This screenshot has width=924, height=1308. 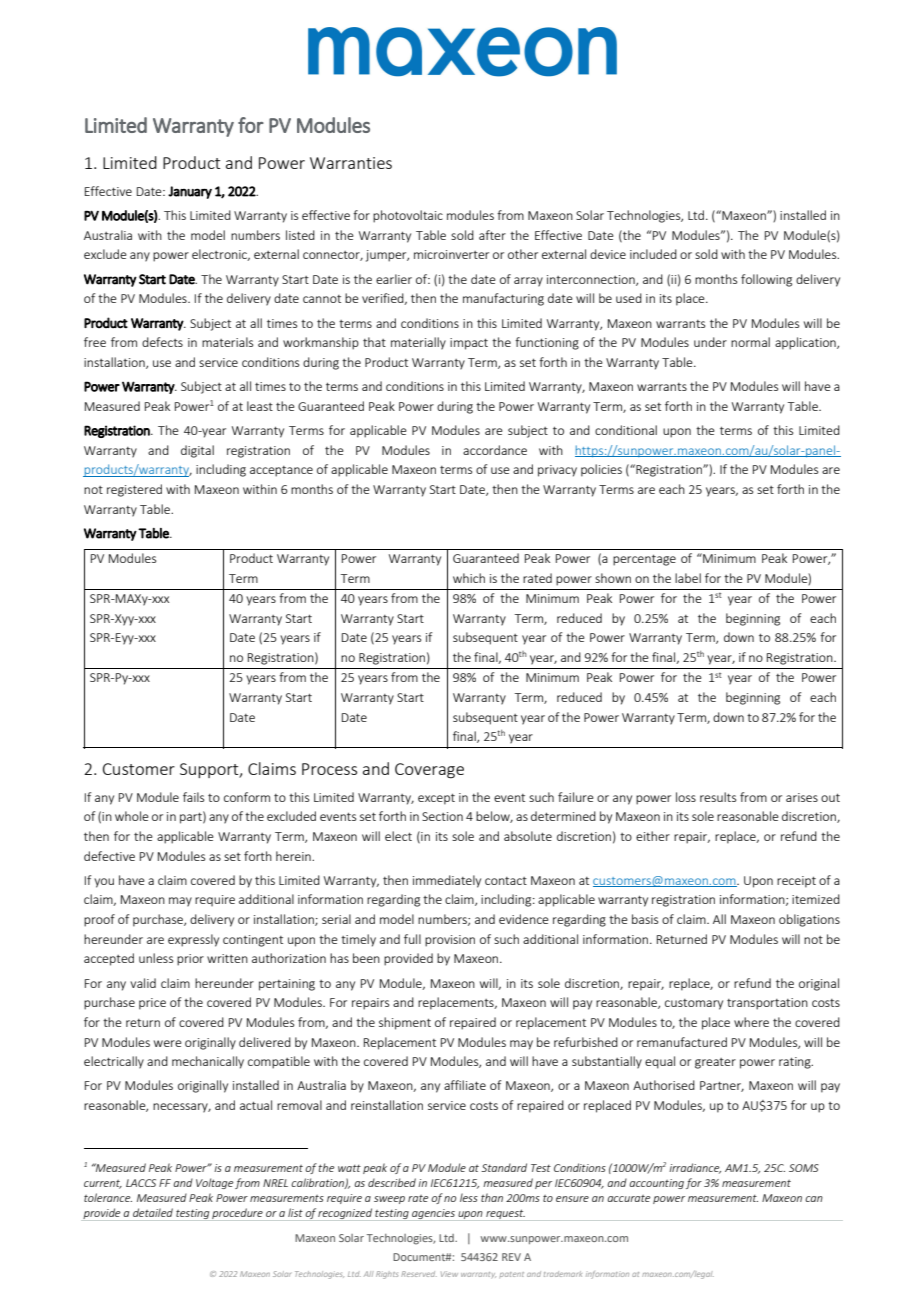 I want to click on digital, so click(x=197, y=451).
